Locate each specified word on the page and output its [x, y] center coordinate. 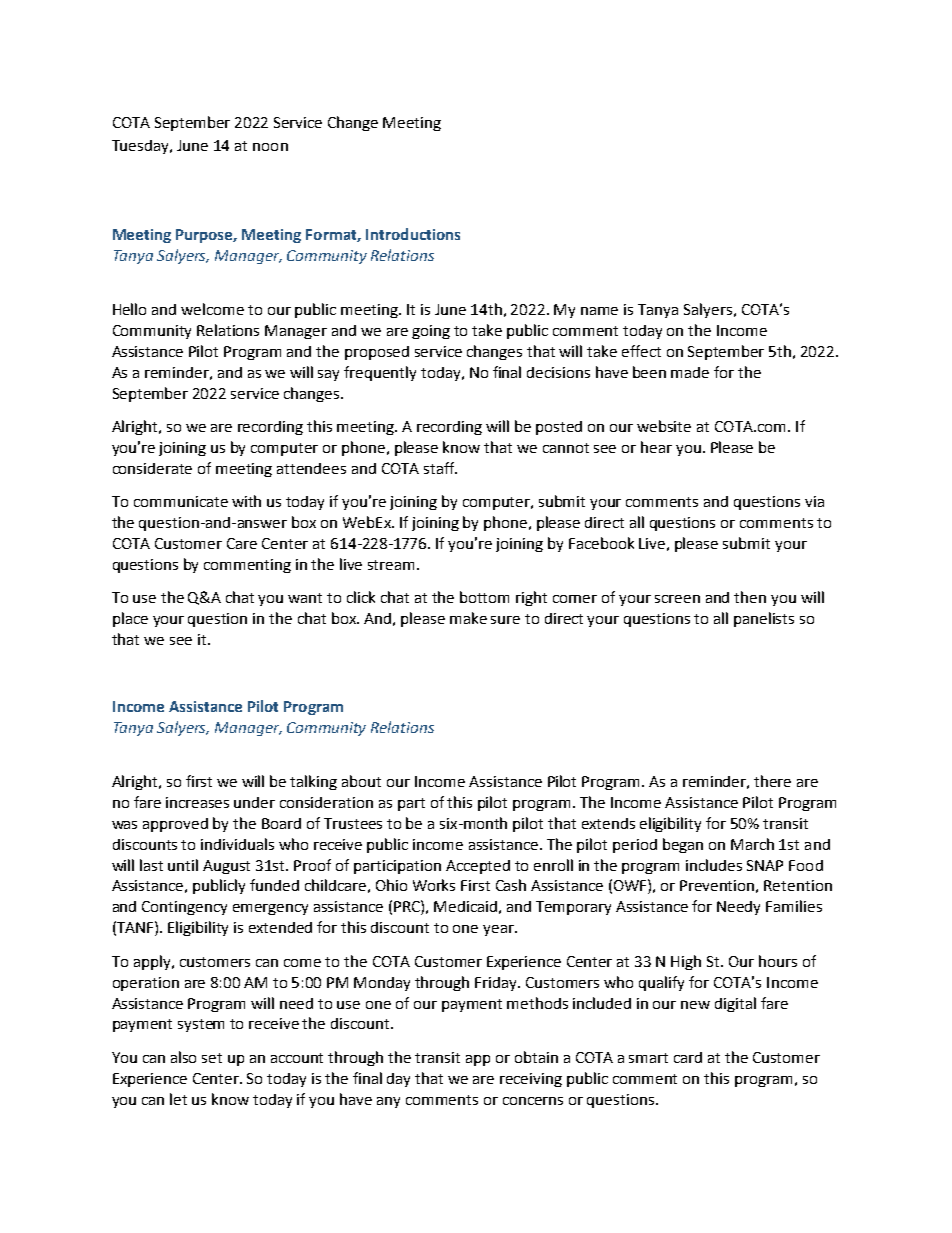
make [468, 618]
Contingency [184, 908]
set [212, 1058]
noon [270, 147]
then [750, 597]
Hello [129, 309]
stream [393, 565]
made [690, 372]
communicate [181, 501]
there [772, 781]
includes [714, 865]
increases [197, 802]
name [599, 311]
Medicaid [465, 906]
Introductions [413, 234]
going [431, 332]
